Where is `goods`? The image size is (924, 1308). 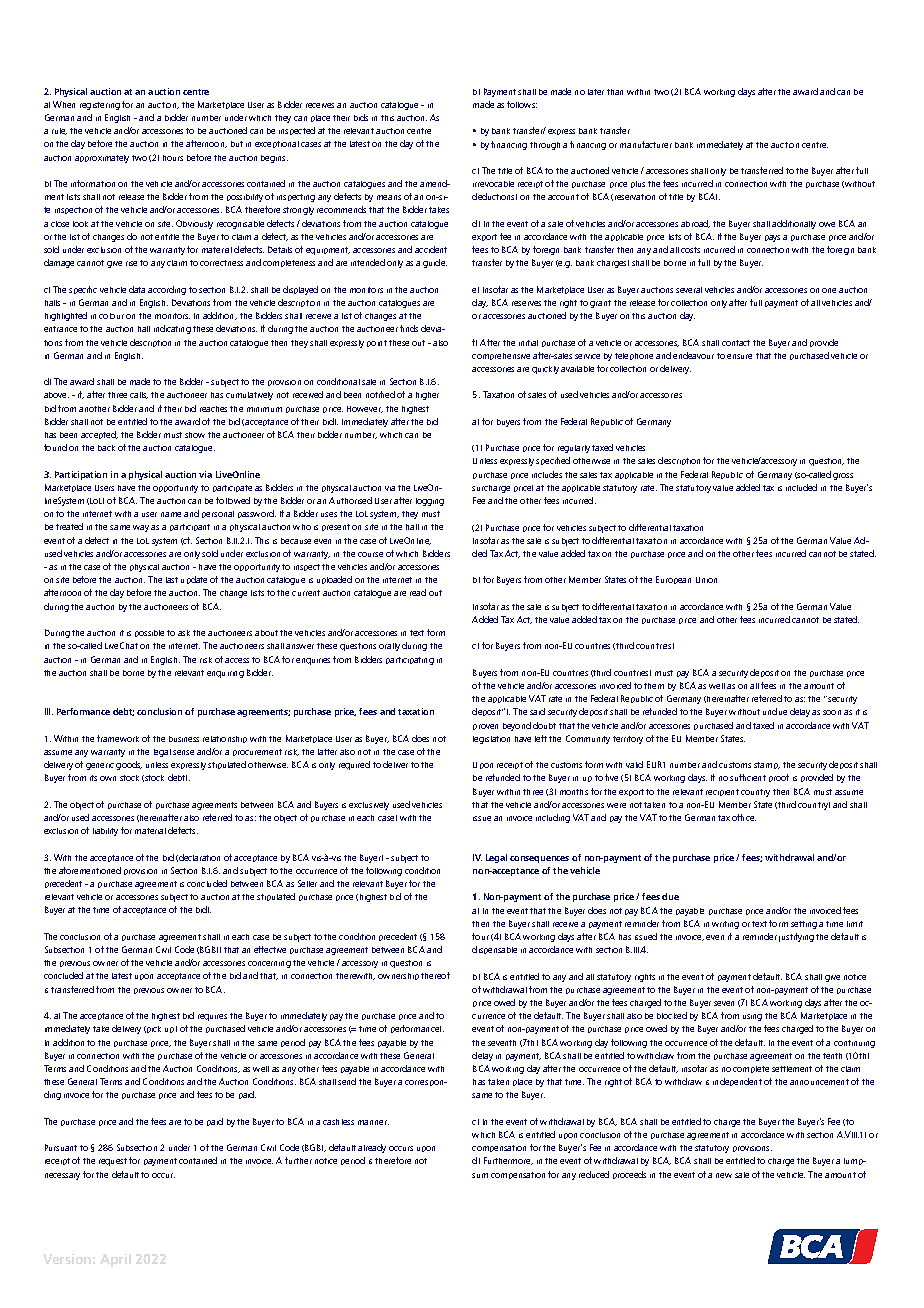
goods is located at coordinates (129, 765).
